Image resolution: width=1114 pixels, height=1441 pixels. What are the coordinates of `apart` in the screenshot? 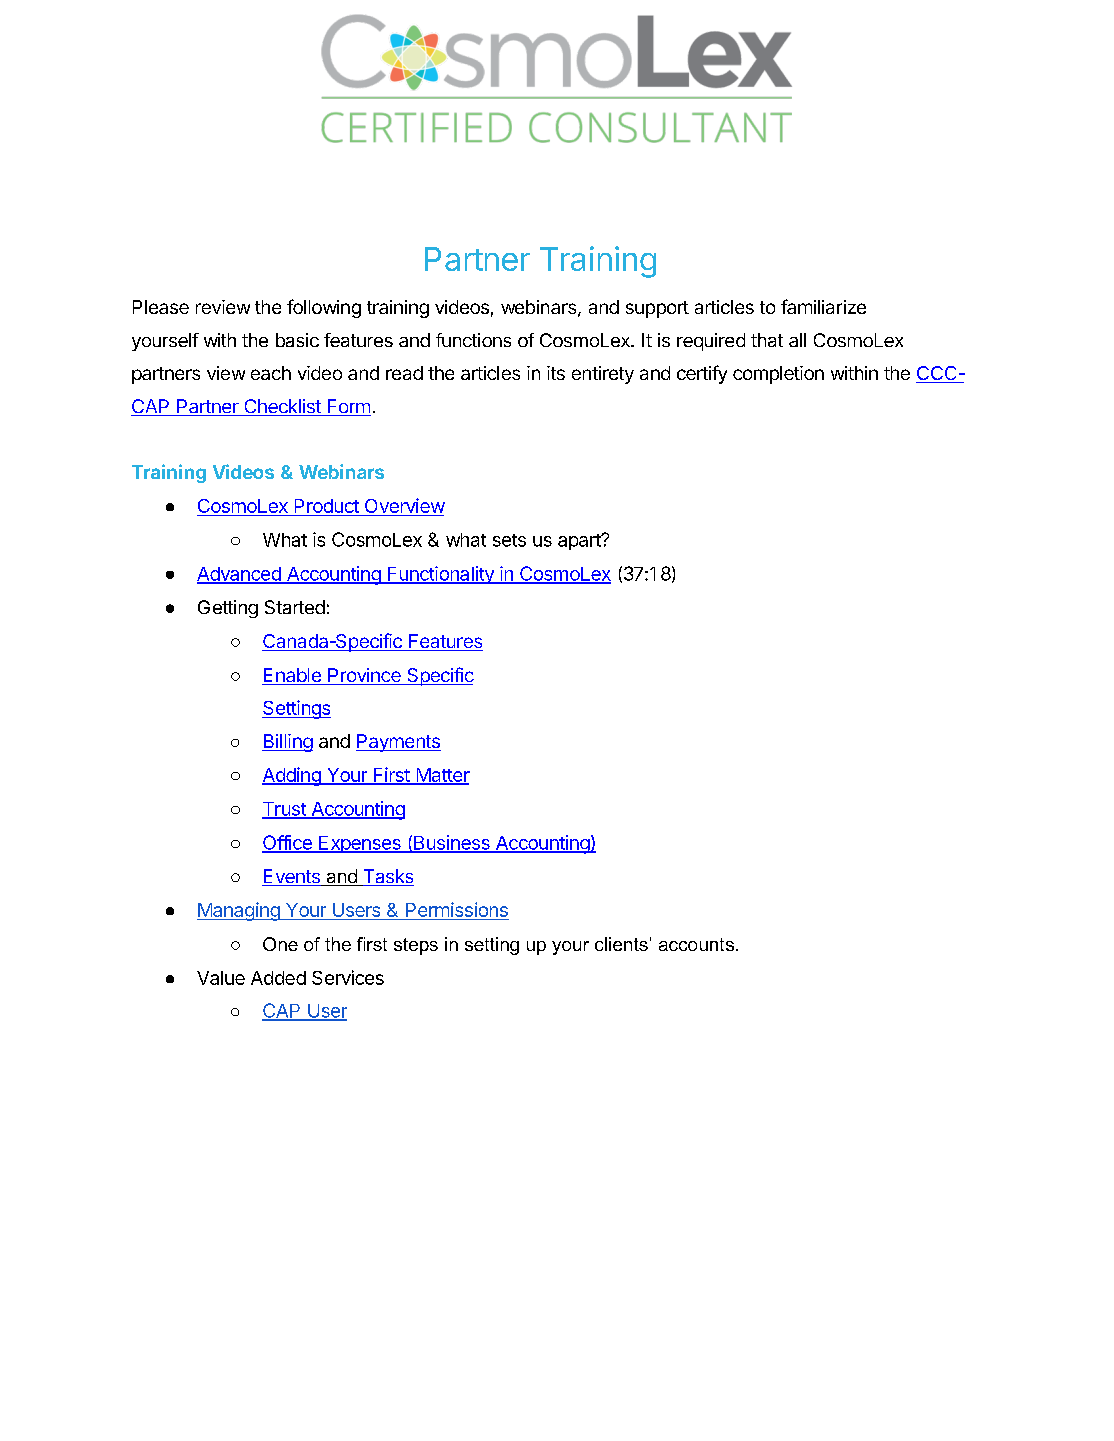 It's located at (580, 541).
